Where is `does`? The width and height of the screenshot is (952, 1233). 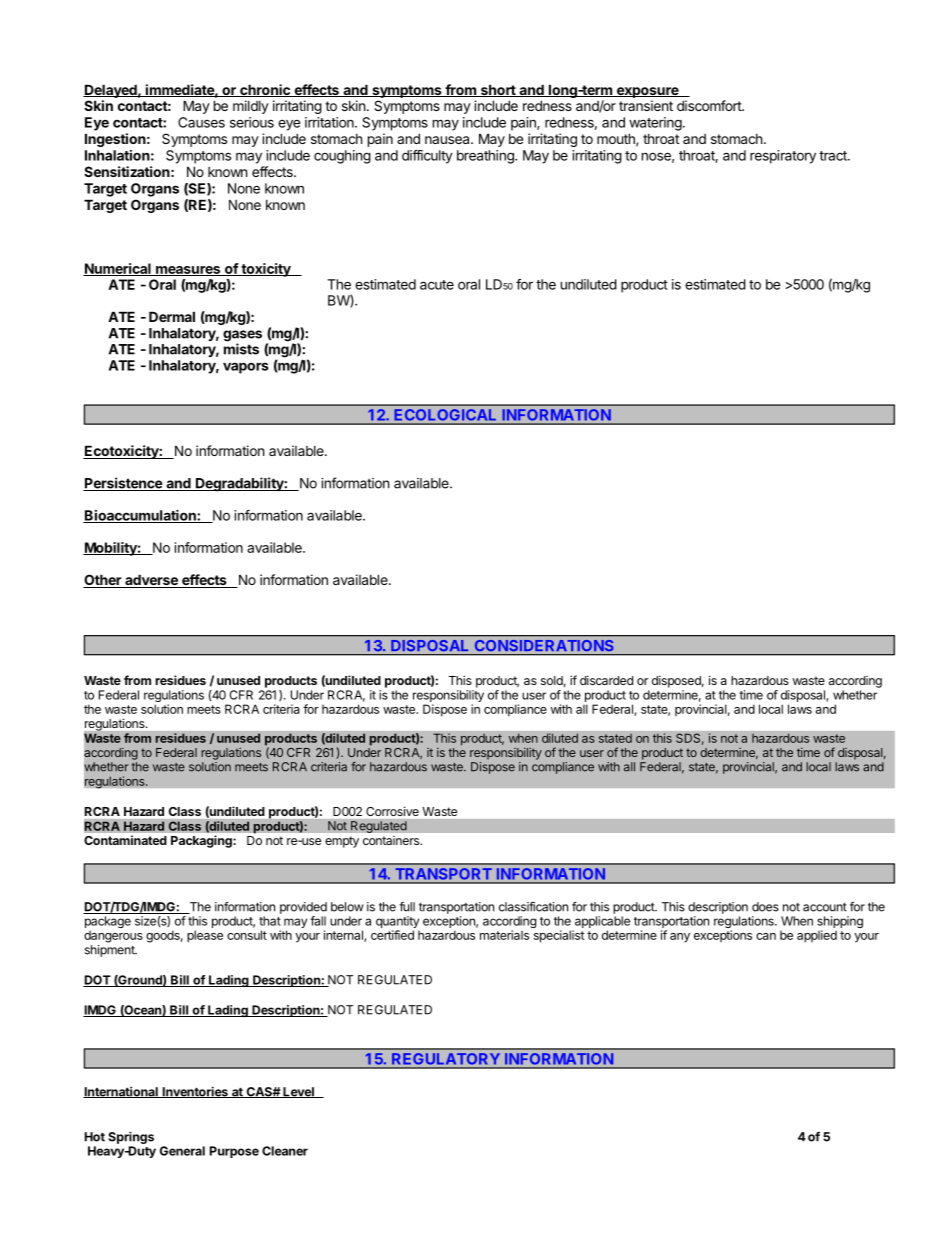
does is located at coordinates (765, 907).
